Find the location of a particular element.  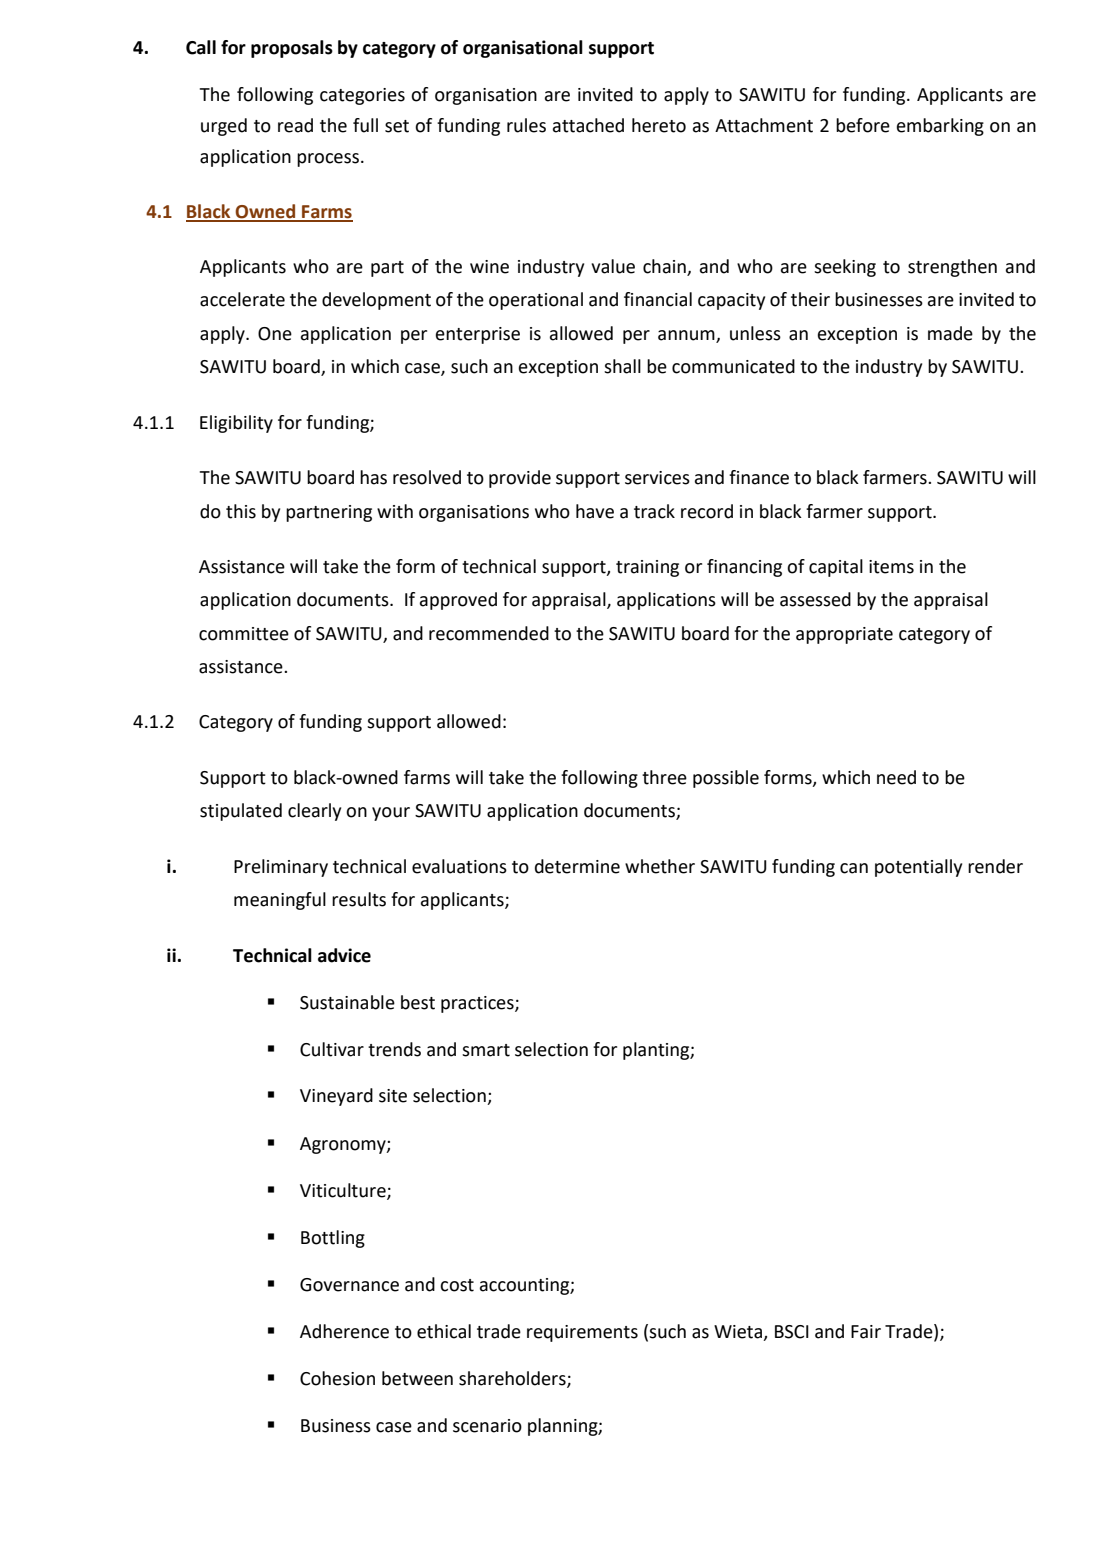

smart is located at coordinates (486, 1050).
